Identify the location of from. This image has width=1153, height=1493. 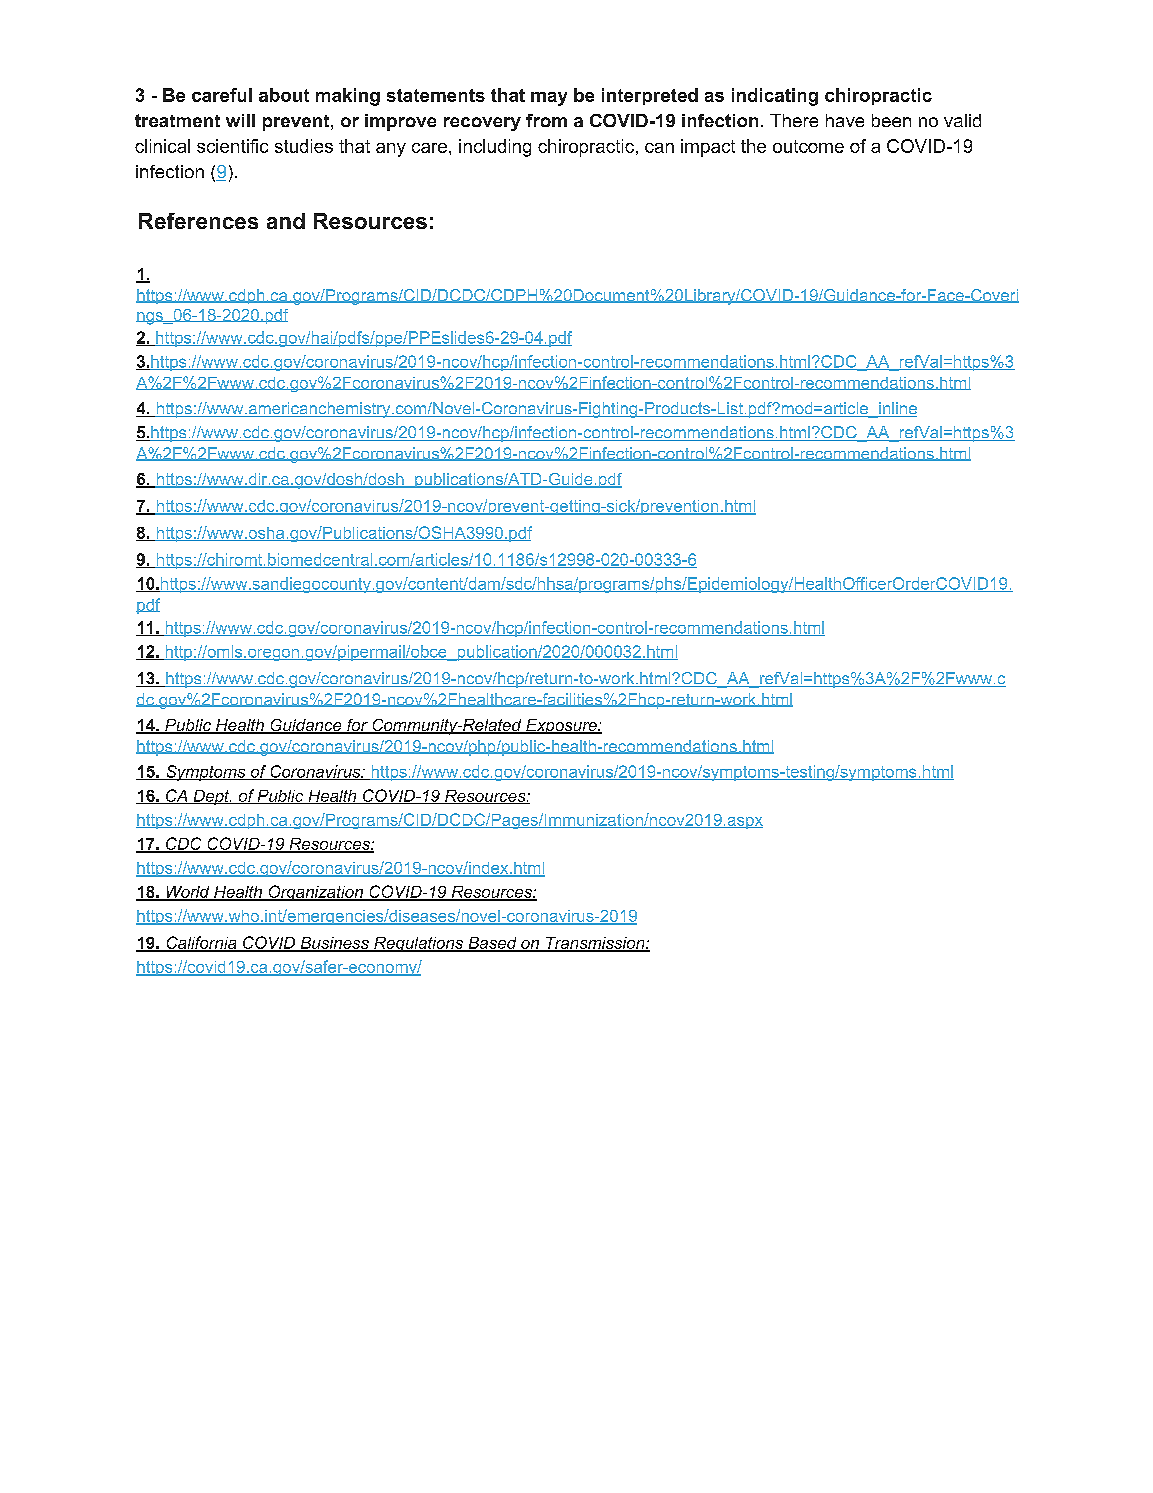
(546, 120).
